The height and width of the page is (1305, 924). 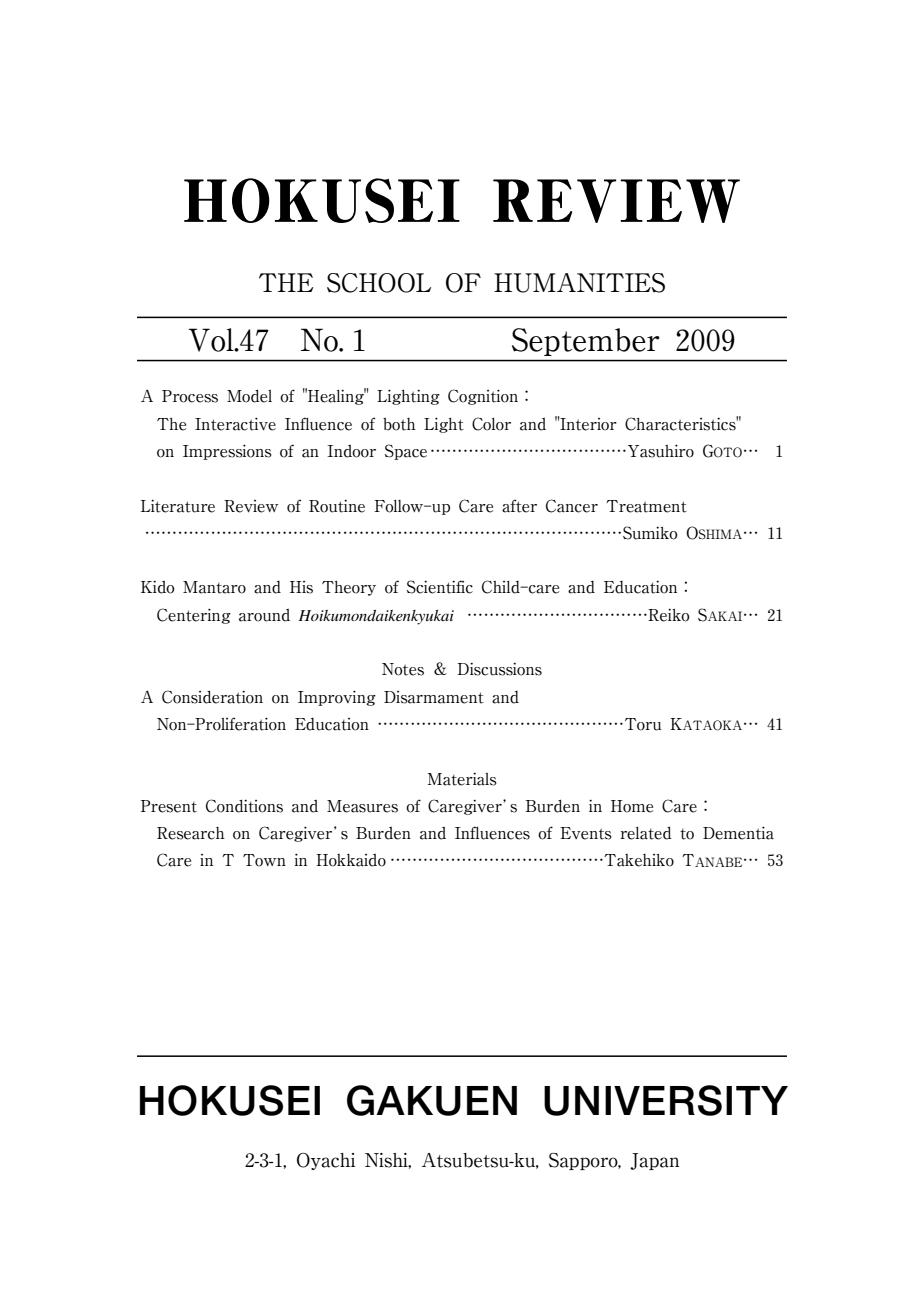 I want to click on SCHOOL, so click(x=379, y=283).
